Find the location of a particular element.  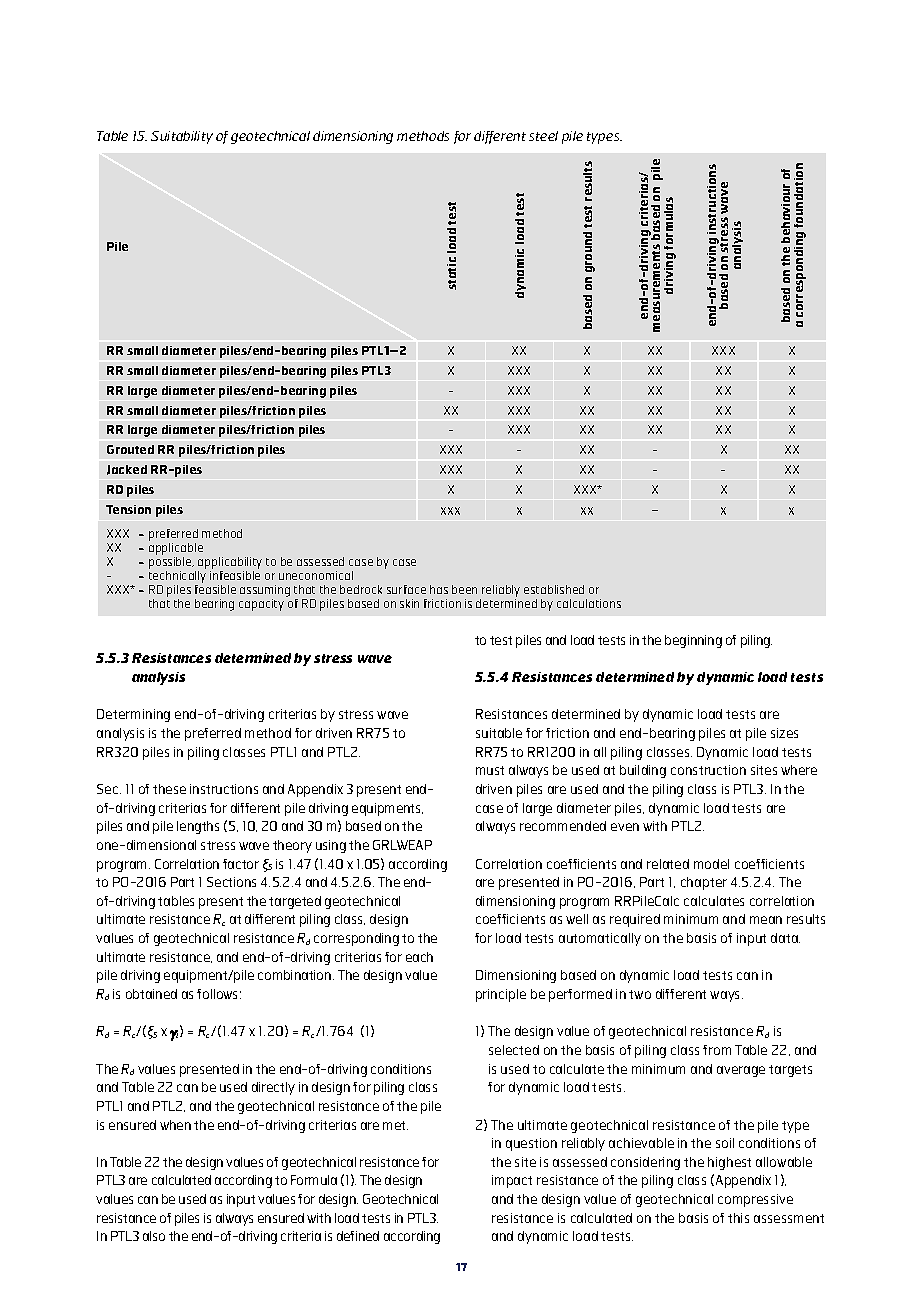

Determining is located at coordinates (133, 715).
